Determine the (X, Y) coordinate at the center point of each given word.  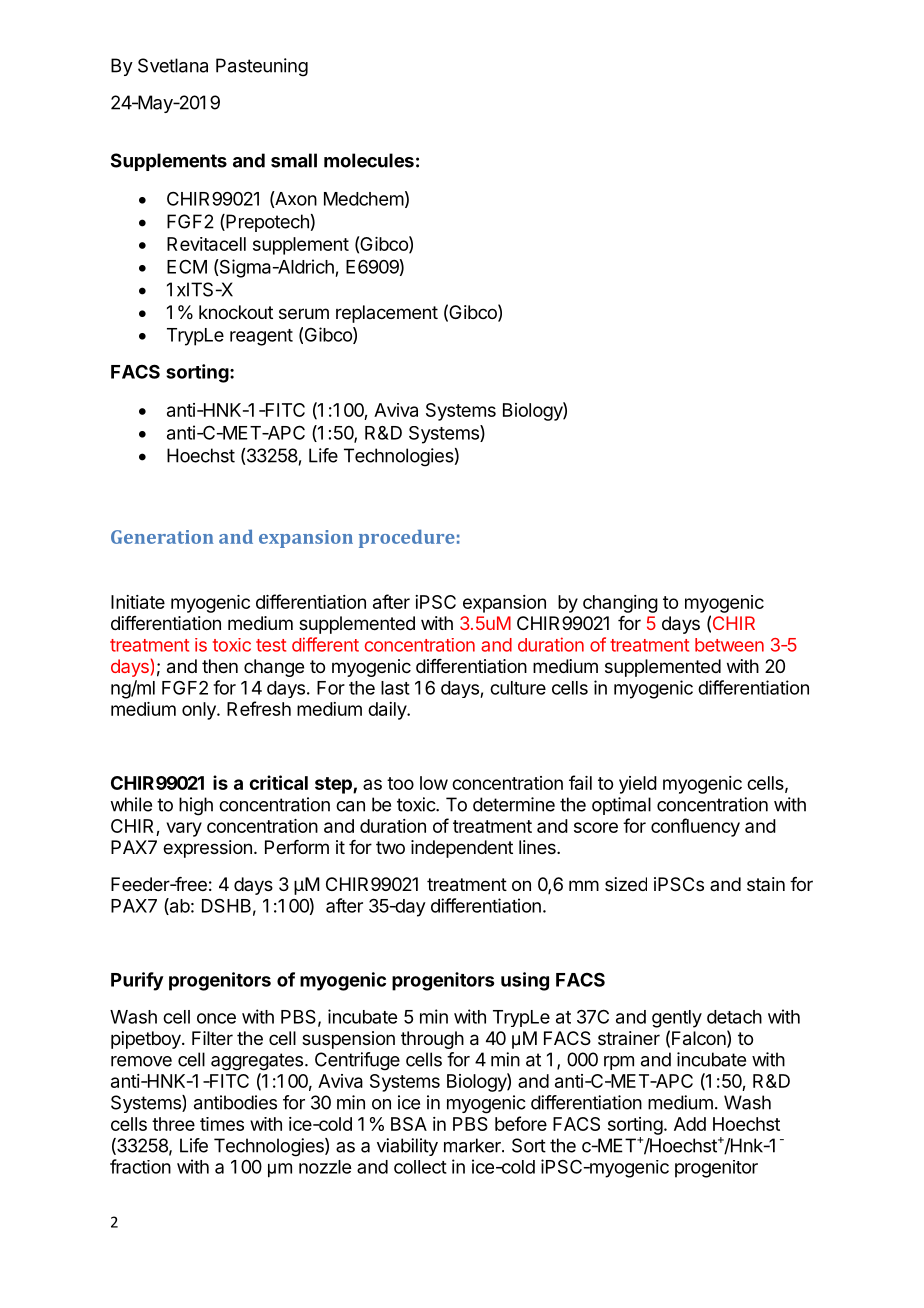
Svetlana (173, 65)
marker (473, 1145)
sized (626, 884)
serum (304, 313)
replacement (387, 314)
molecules (369, 160)
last (395, 688)
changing (620, 604)
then (220, 666)
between (729, 645)
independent (462, 849)
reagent (261, 337)
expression (207, 849)
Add (690, 1124)
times (222, 1124)
